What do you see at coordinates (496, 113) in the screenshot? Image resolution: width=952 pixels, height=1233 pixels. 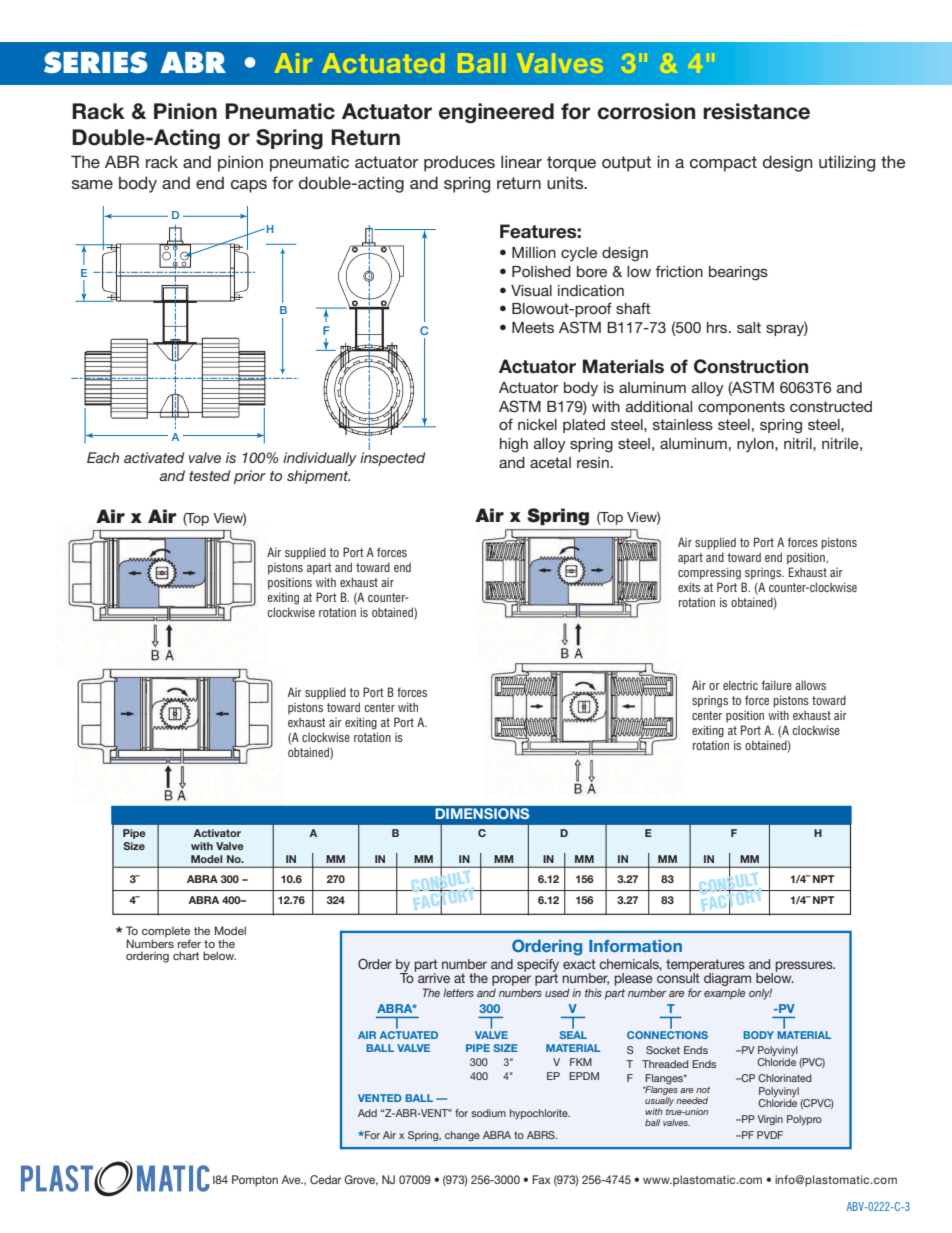 I see `engineered` at bounding box center [496, 113].
